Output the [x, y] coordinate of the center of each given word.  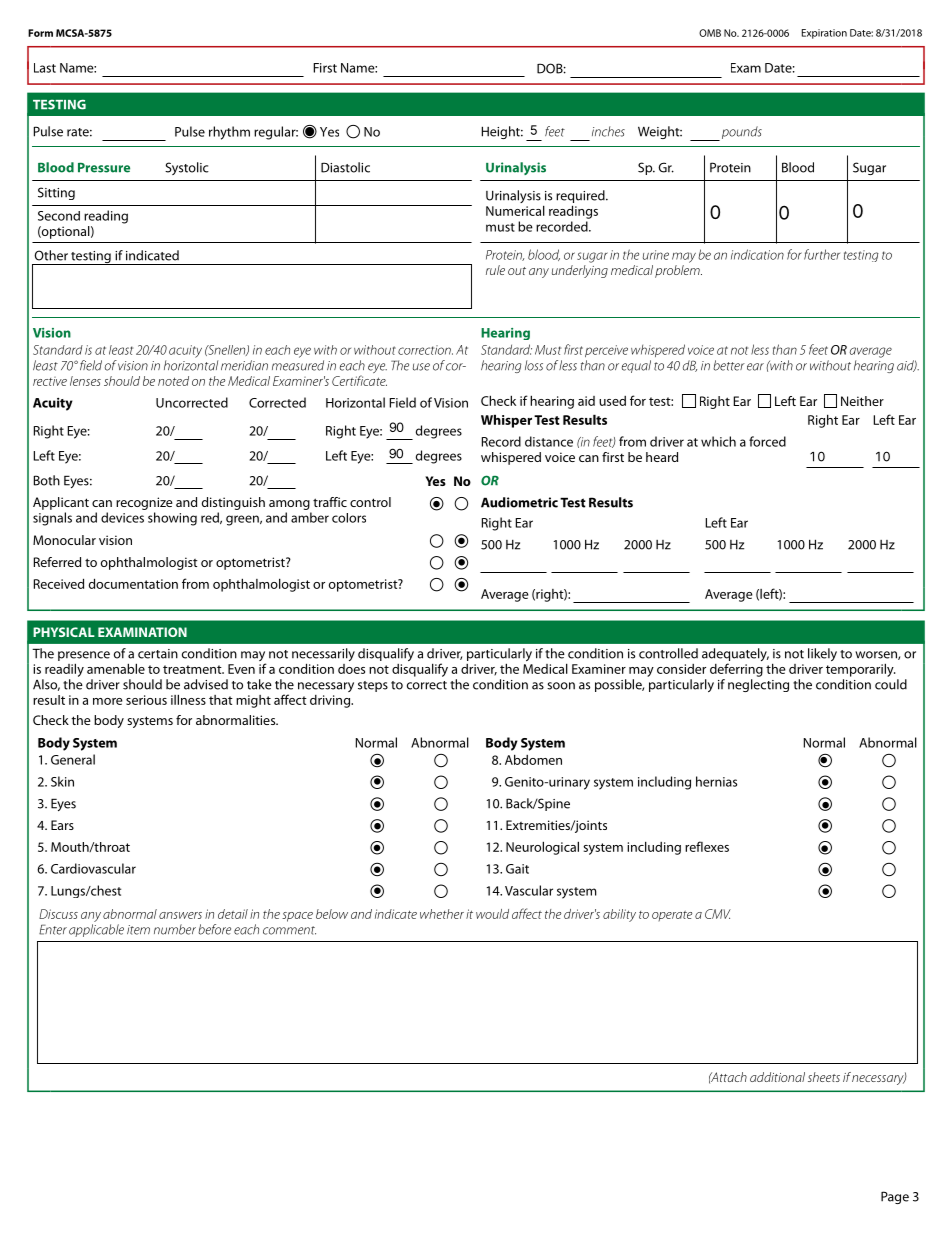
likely [822, 654]
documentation [133, 583]
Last [45, 68]
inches [608, 131]
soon [561, 686]
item [138, 930]
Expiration [824, 34]
